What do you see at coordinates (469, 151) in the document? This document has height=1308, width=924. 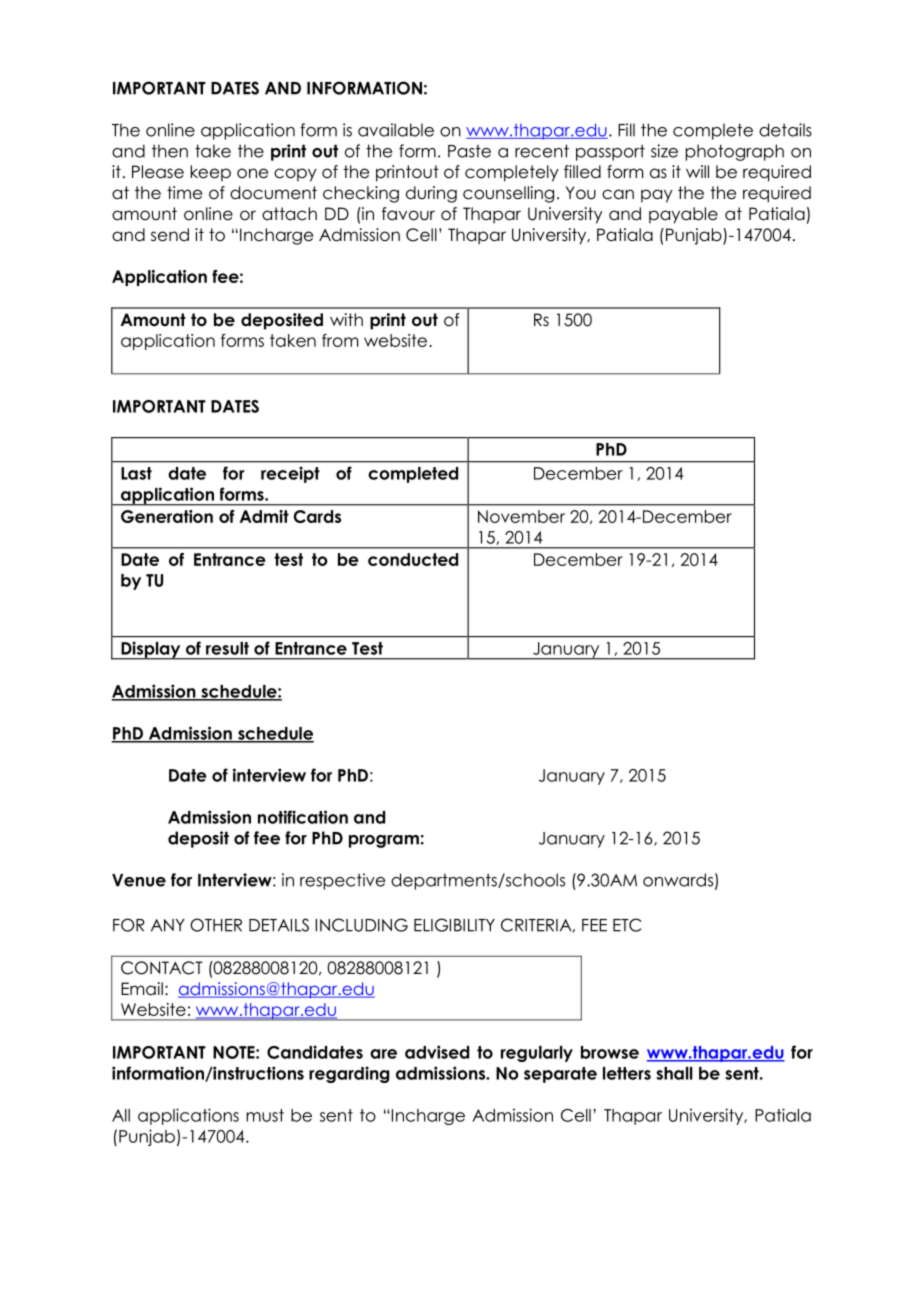 I see `Paste` at bounding box center [469, 151].
